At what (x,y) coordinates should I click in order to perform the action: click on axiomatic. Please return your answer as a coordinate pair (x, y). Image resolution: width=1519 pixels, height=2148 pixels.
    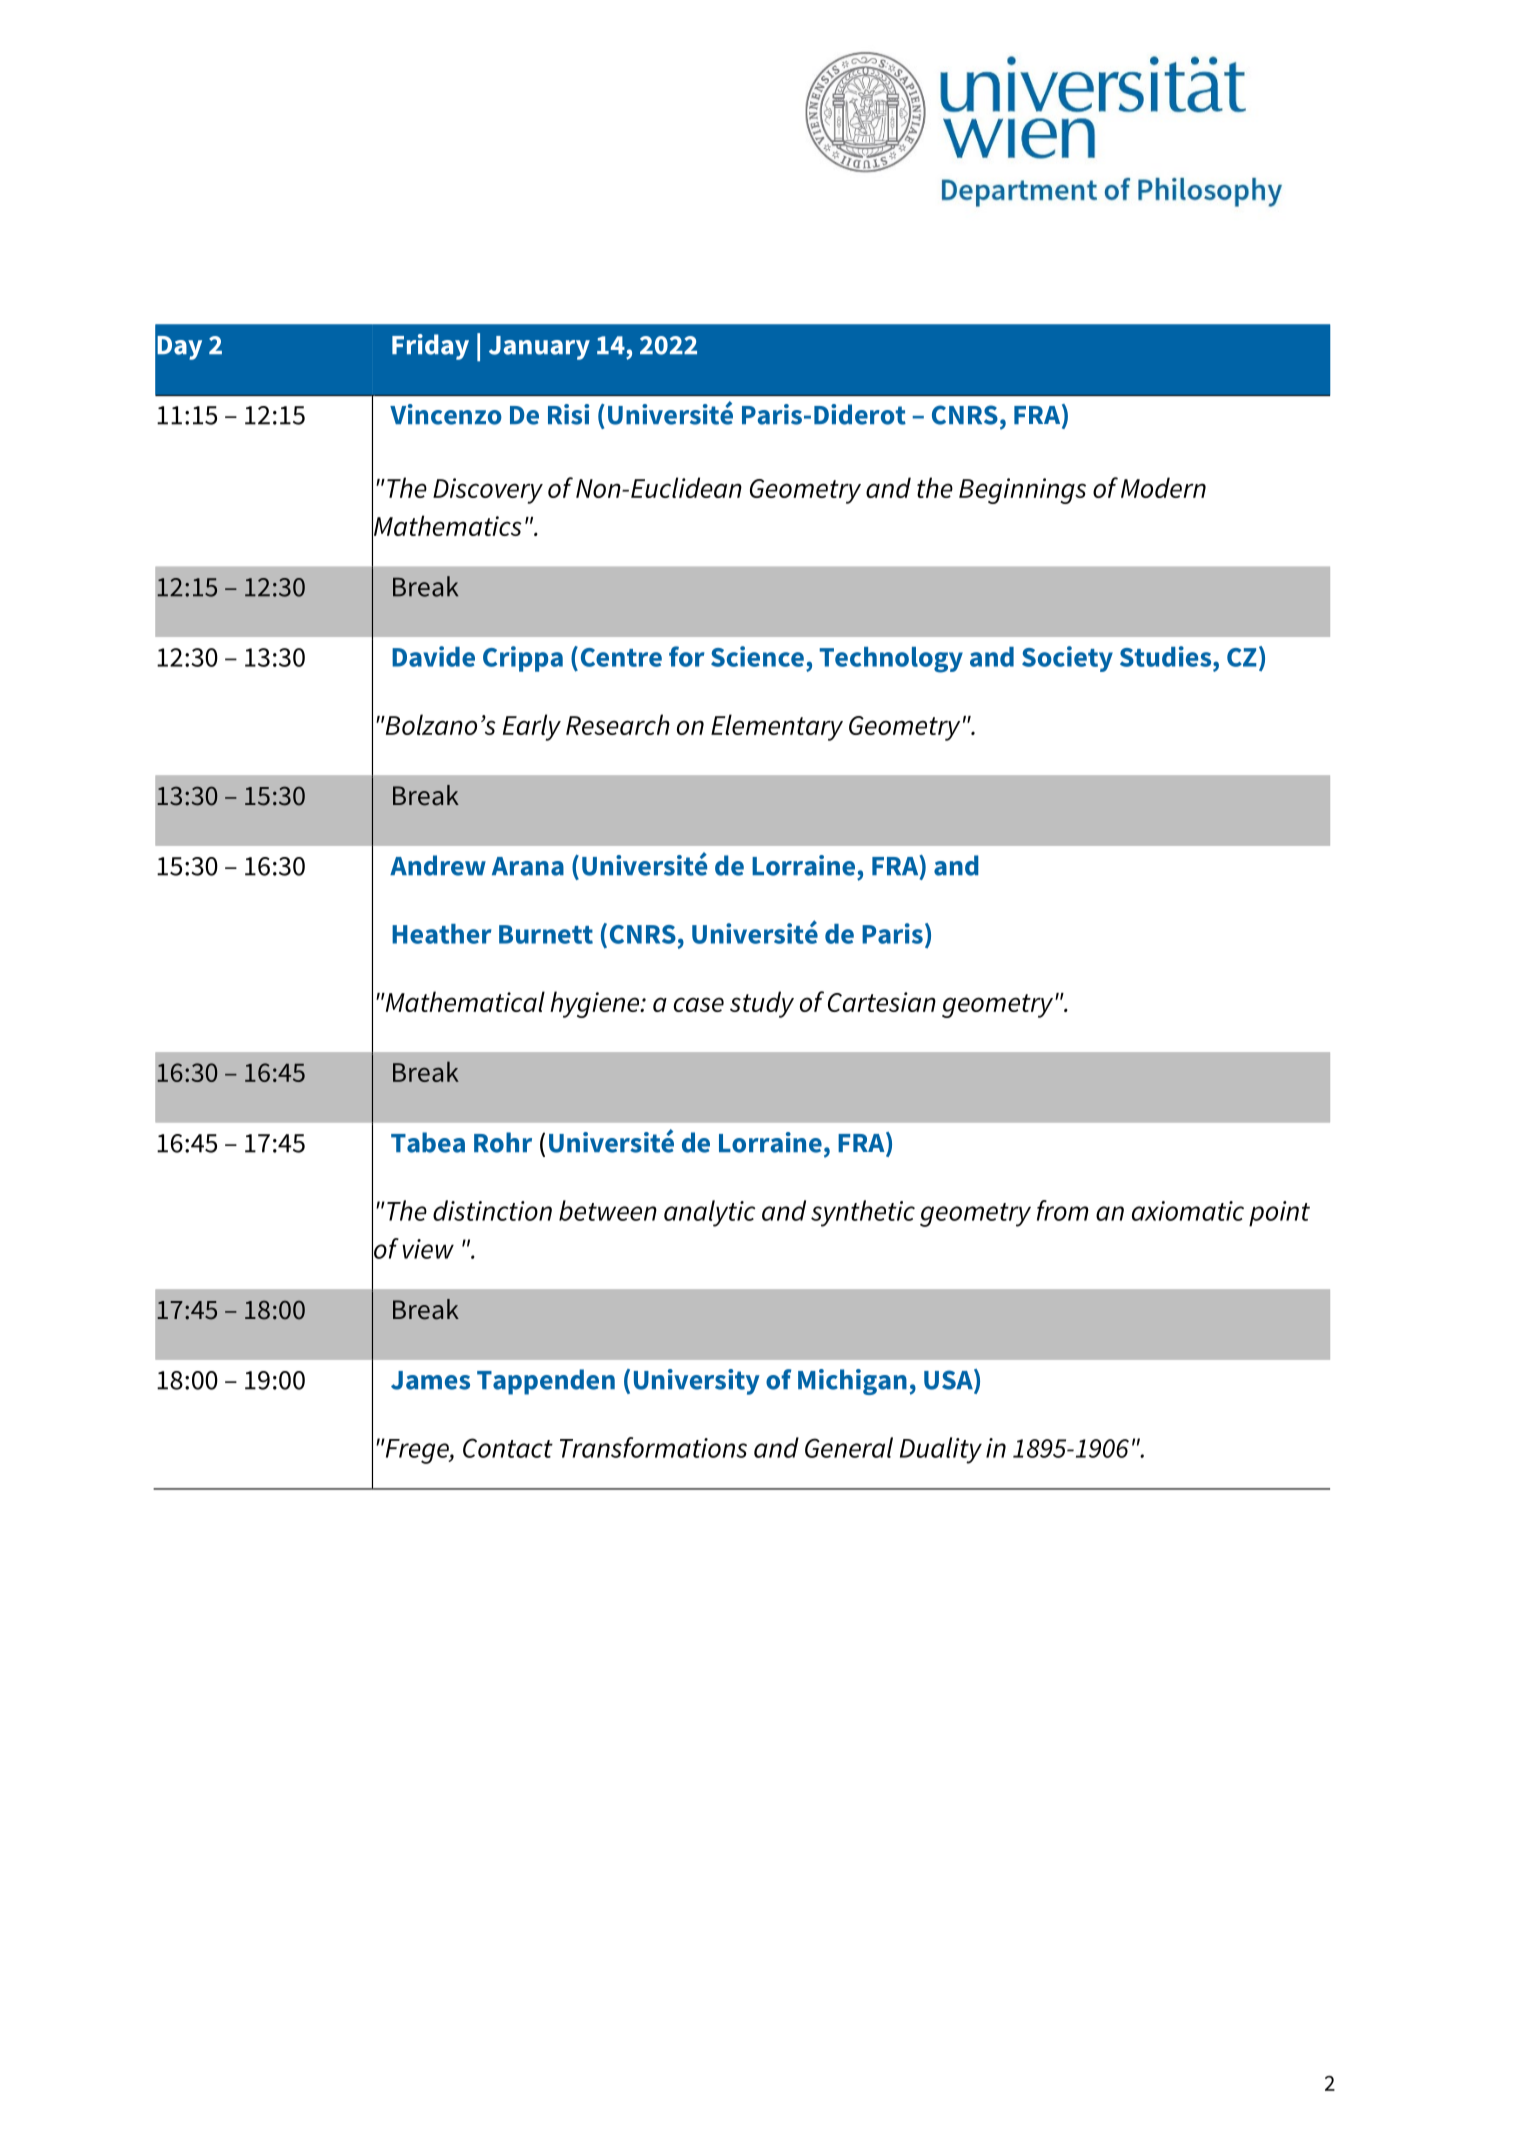
    Looking at the image, I should click on (1188, 1211).
